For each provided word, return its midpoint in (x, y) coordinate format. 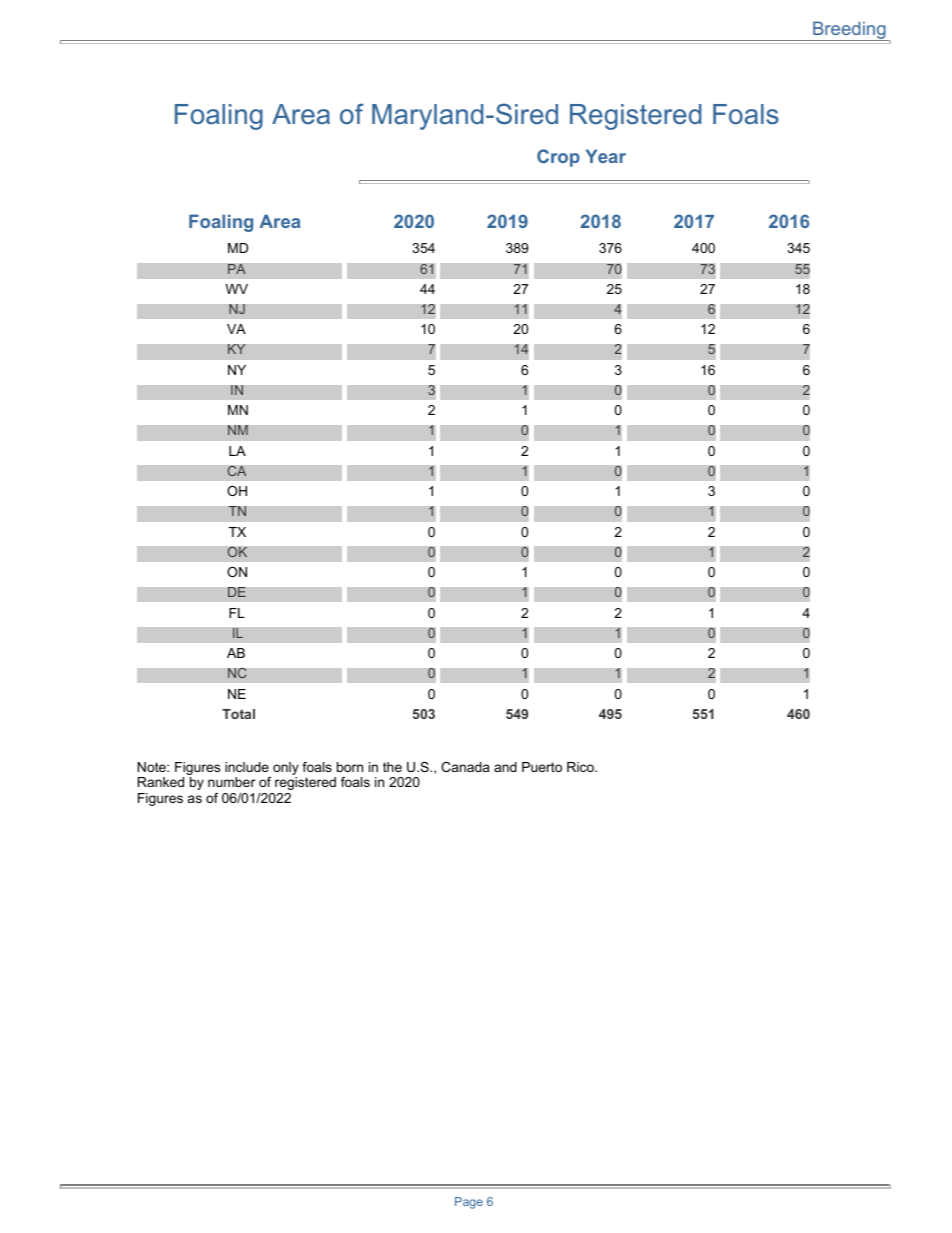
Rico (581, 767)
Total (238, 714)
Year (606, 156)
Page (469, 1203)
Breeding (849, 31)
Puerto (542, 767)
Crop (558, 158)
